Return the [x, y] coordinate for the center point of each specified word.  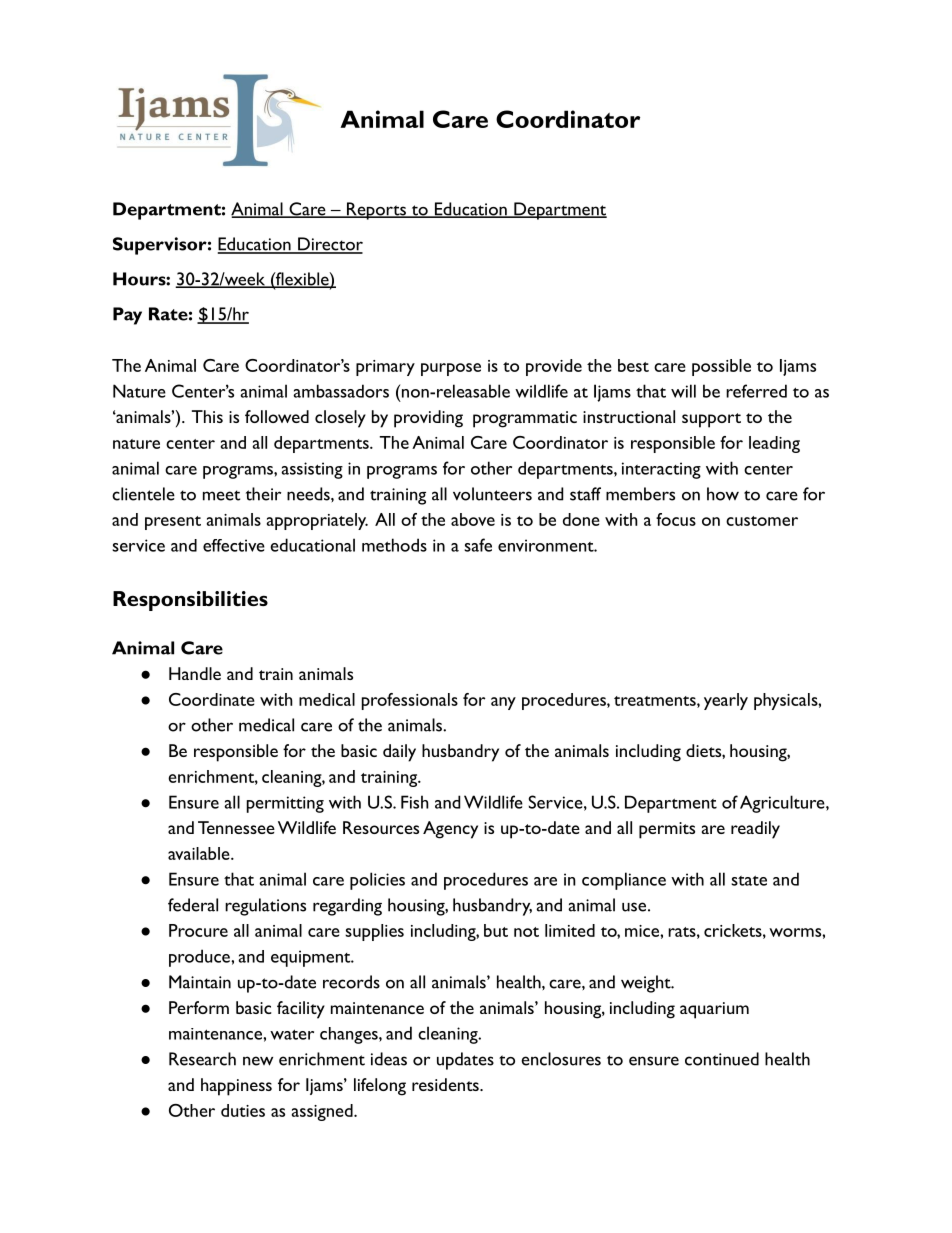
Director [329, 245]
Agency [450, 830]
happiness [236, 1087]
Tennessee [236, 827]
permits [667, 830]
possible [721, 367]
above [473, 519]
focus [676, 519]
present [173, 523]
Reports [376, 211]
